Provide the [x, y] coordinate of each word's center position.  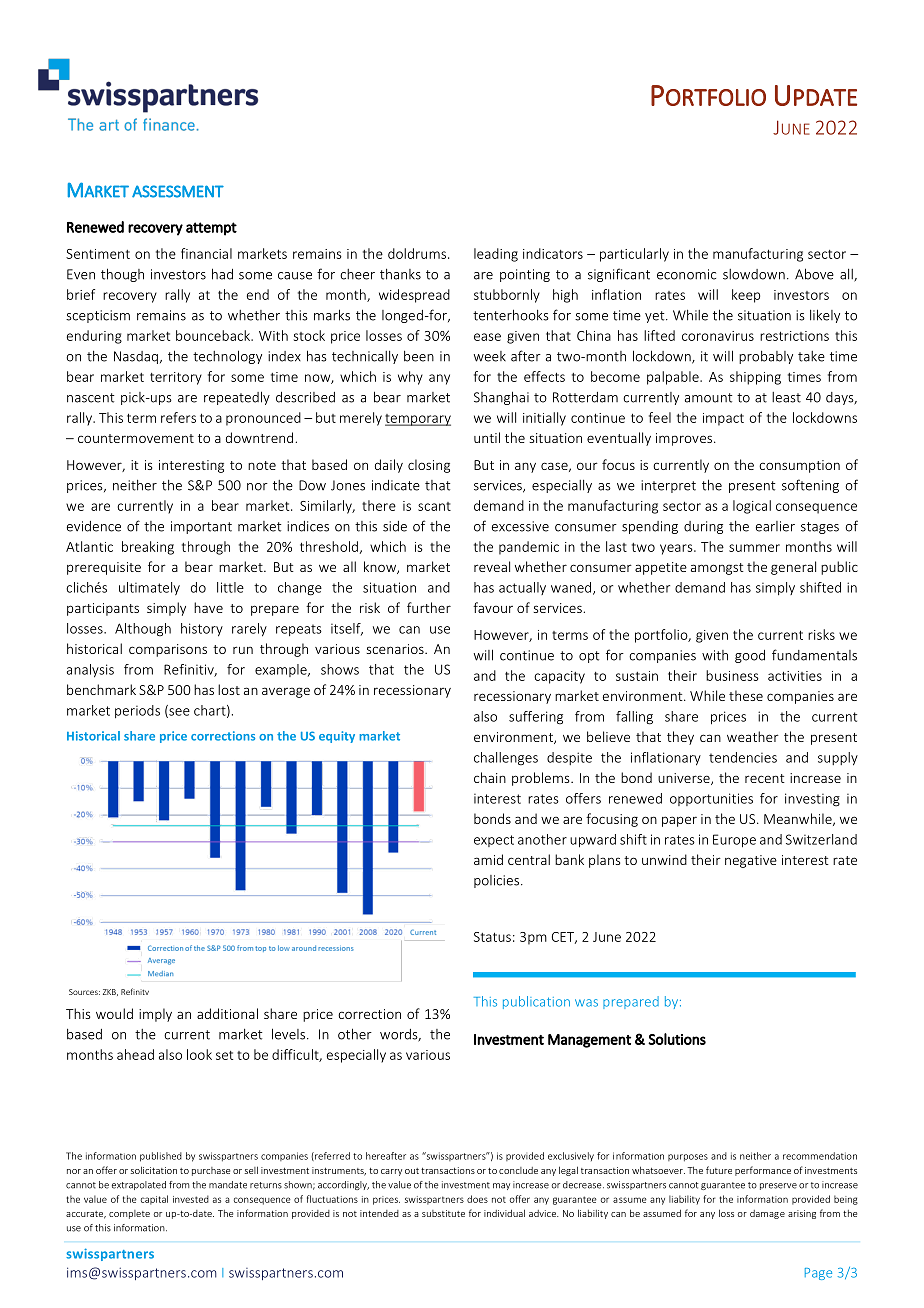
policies [496, 881]
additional [227, 1013]
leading [496, 255]
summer [754, 548]
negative [751, 861]
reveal [492, 566]
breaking [148, 548]
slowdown [754, 274]
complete [129, 1214]
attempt [211, 229]
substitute [443, 1213]
